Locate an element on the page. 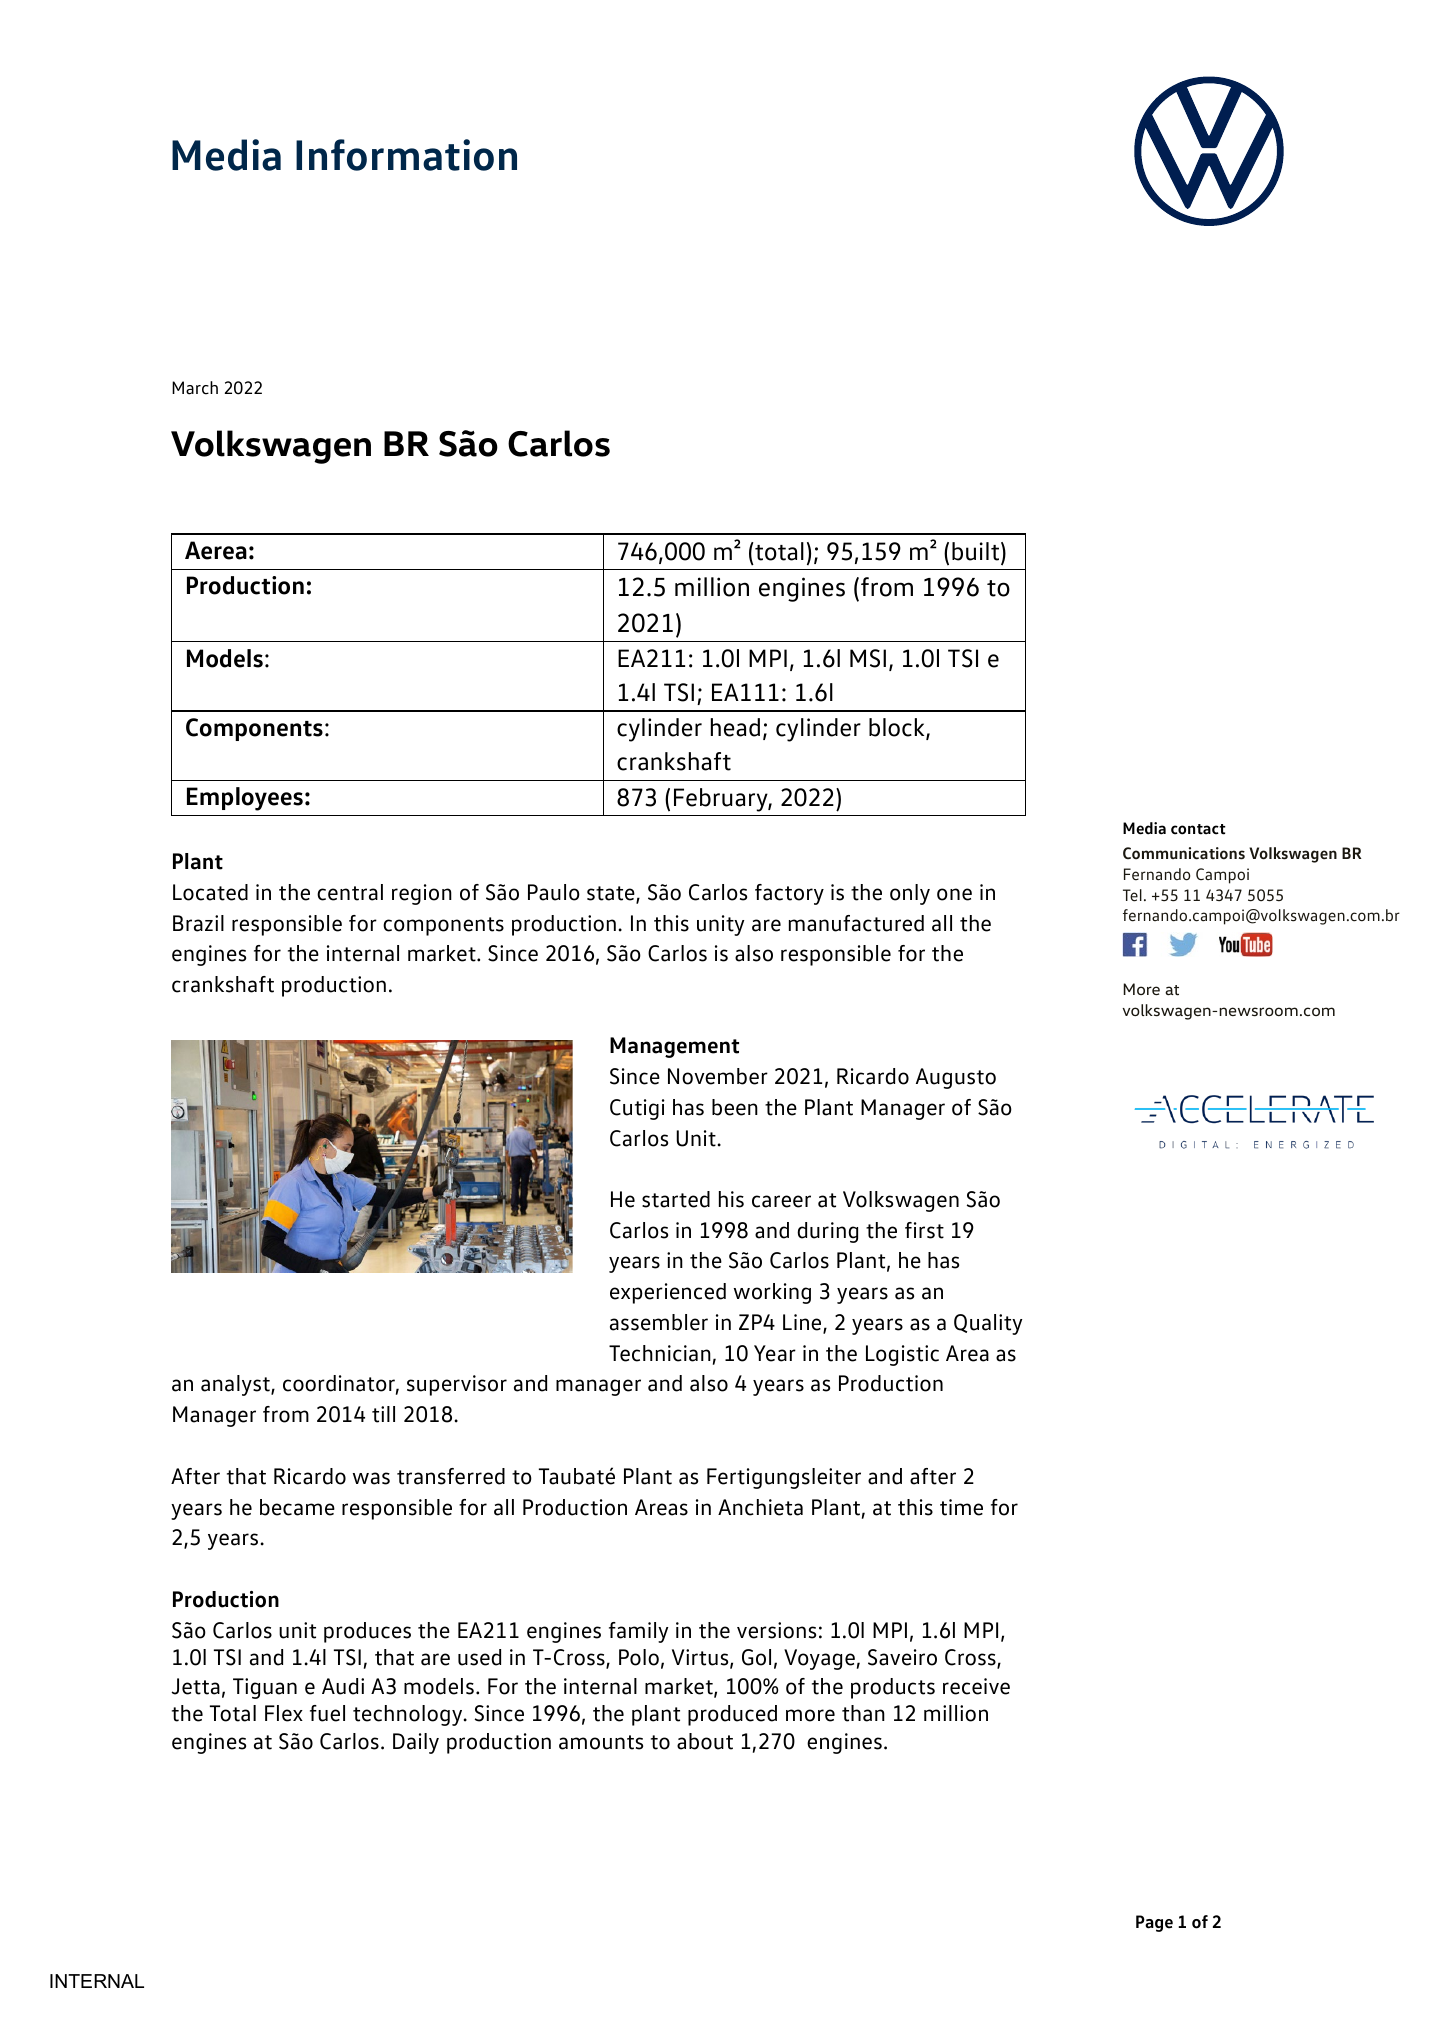 This page has height=2032, width=1437. Page is located at coordinates (1154, 1923).
